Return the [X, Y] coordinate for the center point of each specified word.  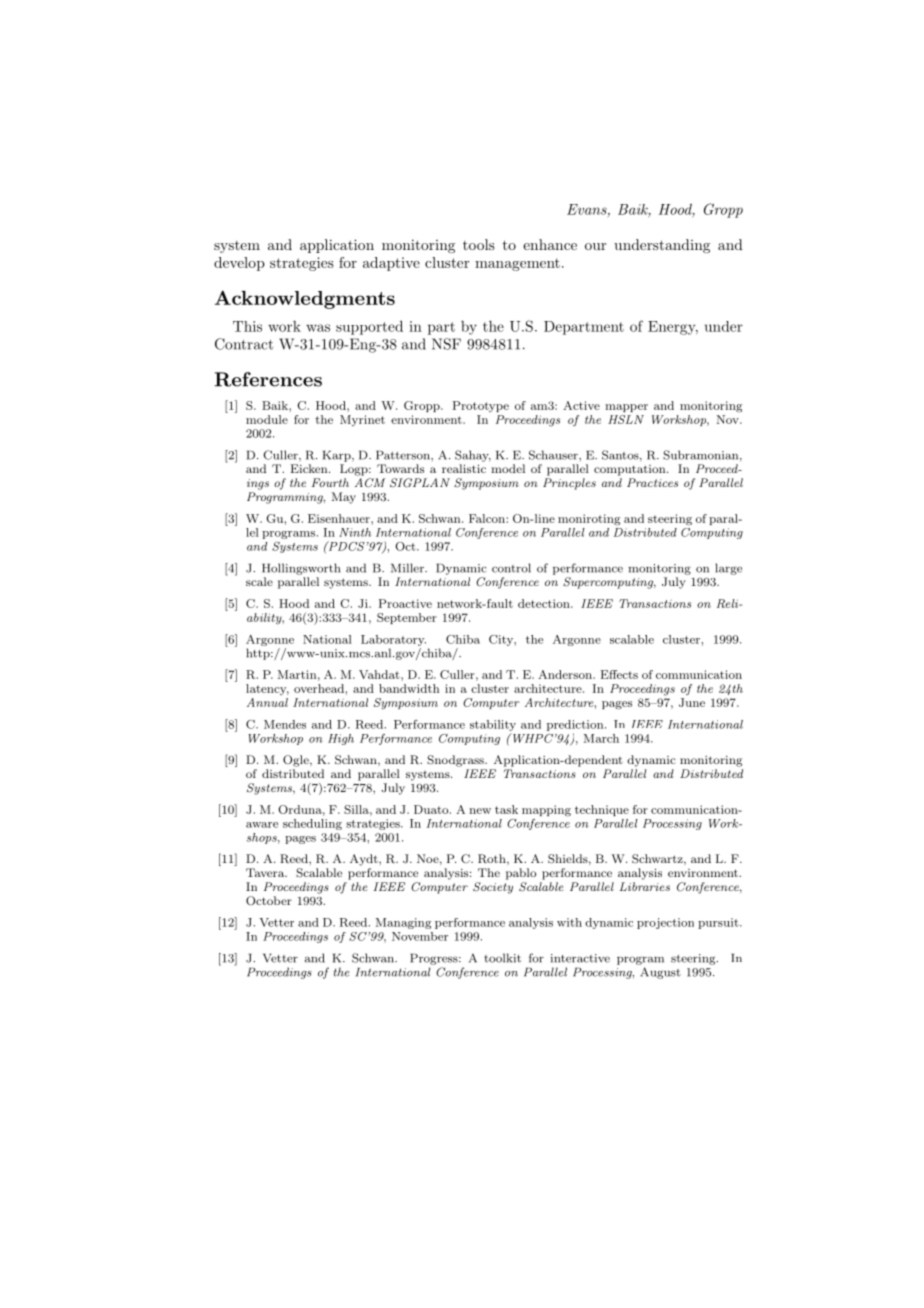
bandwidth [409, 688]
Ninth [355, 532]
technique [602, 810]
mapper [626, 408]
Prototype [481, 406]
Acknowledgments [305, 299]
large [728, 569]
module [267, 419]
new [480, 811]
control [511, 568]
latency [267, 689]
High [341, 739]
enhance [550, 244]
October [269, 901]
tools [479, 244]
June [692, 702]
